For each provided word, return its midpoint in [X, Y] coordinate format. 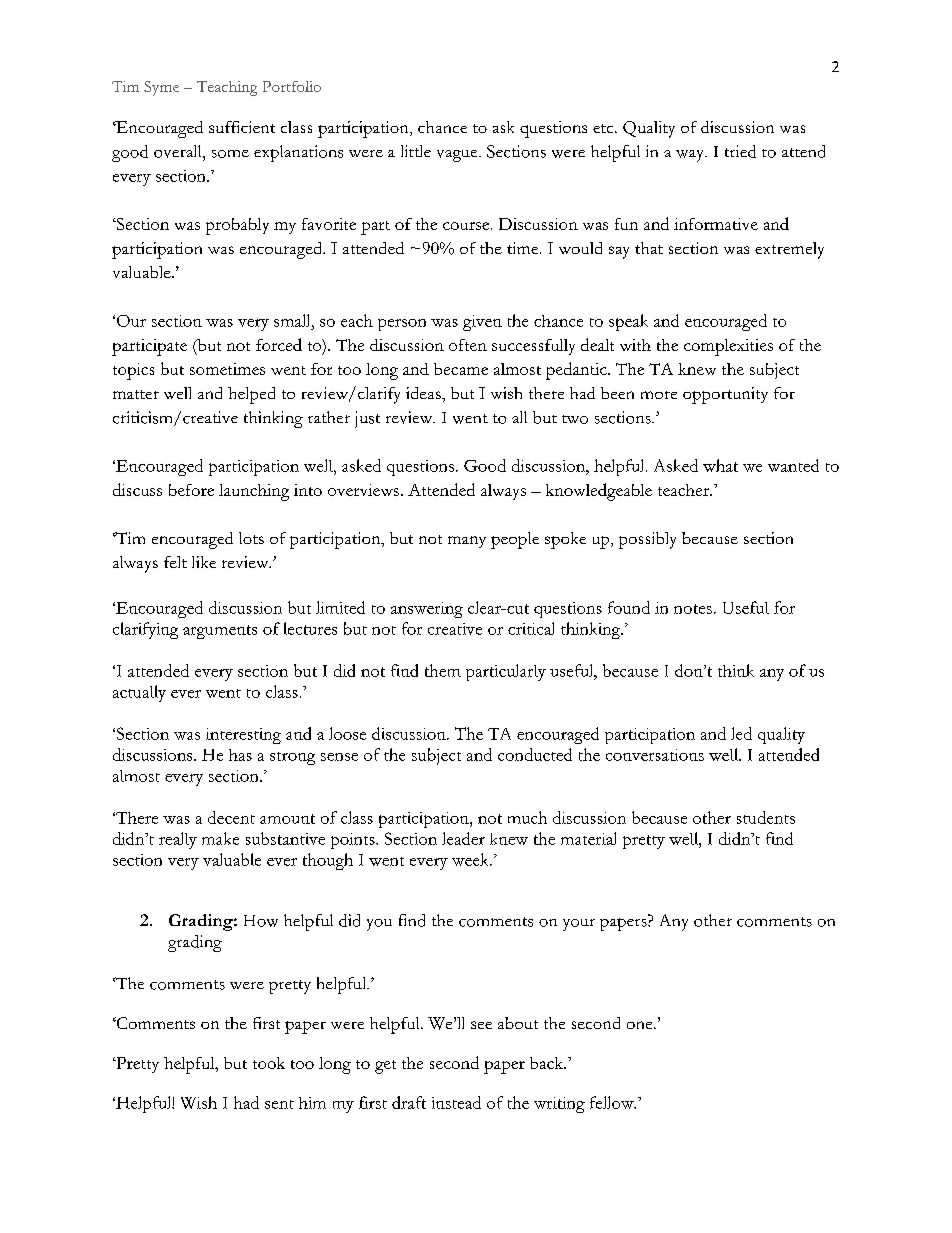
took [269, 1063]
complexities [728, 347]
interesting [243, 736]
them [443, 670]
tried [740, 151]
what [720, 465]
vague [458, 156]
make [220, 838]
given [482, 323]
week [471, 859]
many [467, 542]
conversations [655, 755]
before [191, 490]
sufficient [242, 127]
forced [279, 344]
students [766, 817]
